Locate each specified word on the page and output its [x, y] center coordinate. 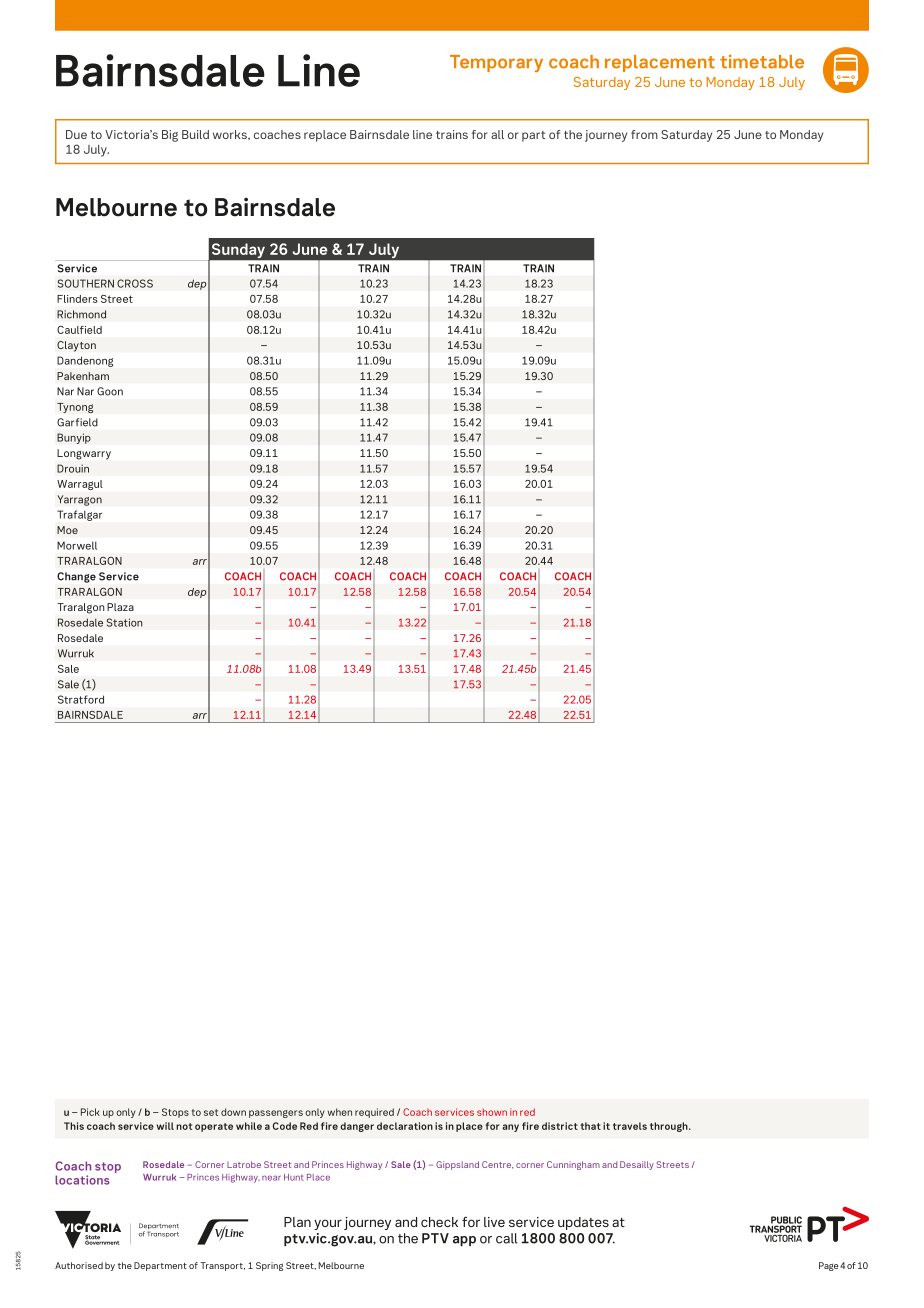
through [670, 1127]
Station [125, 622]
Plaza [120, 607]
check [439, 1222]
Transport [222, 1266]
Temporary [496, 63]
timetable [762, 62]
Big [170, 136]
